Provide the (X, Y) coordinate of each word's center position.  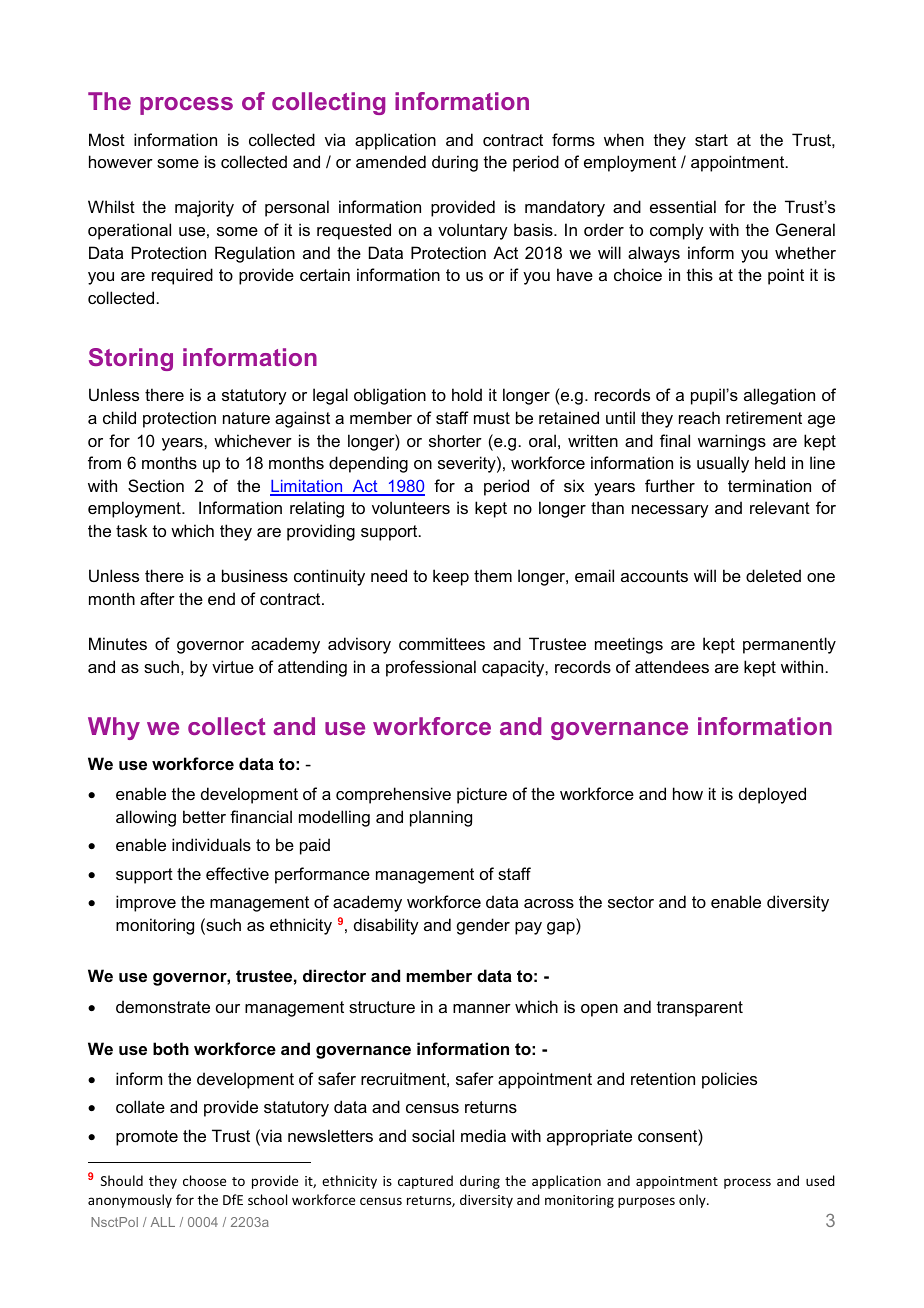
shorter (455, 440)
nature (246, 418)
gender (483, 926)
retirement (764, 417)
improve (146, 903)
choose (204, 1180)
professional (431, 668)
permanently (789, 645)
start (711, 140)
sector (631, 902)
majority (204, 208)
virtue (233, 666)
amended (391, 161)
